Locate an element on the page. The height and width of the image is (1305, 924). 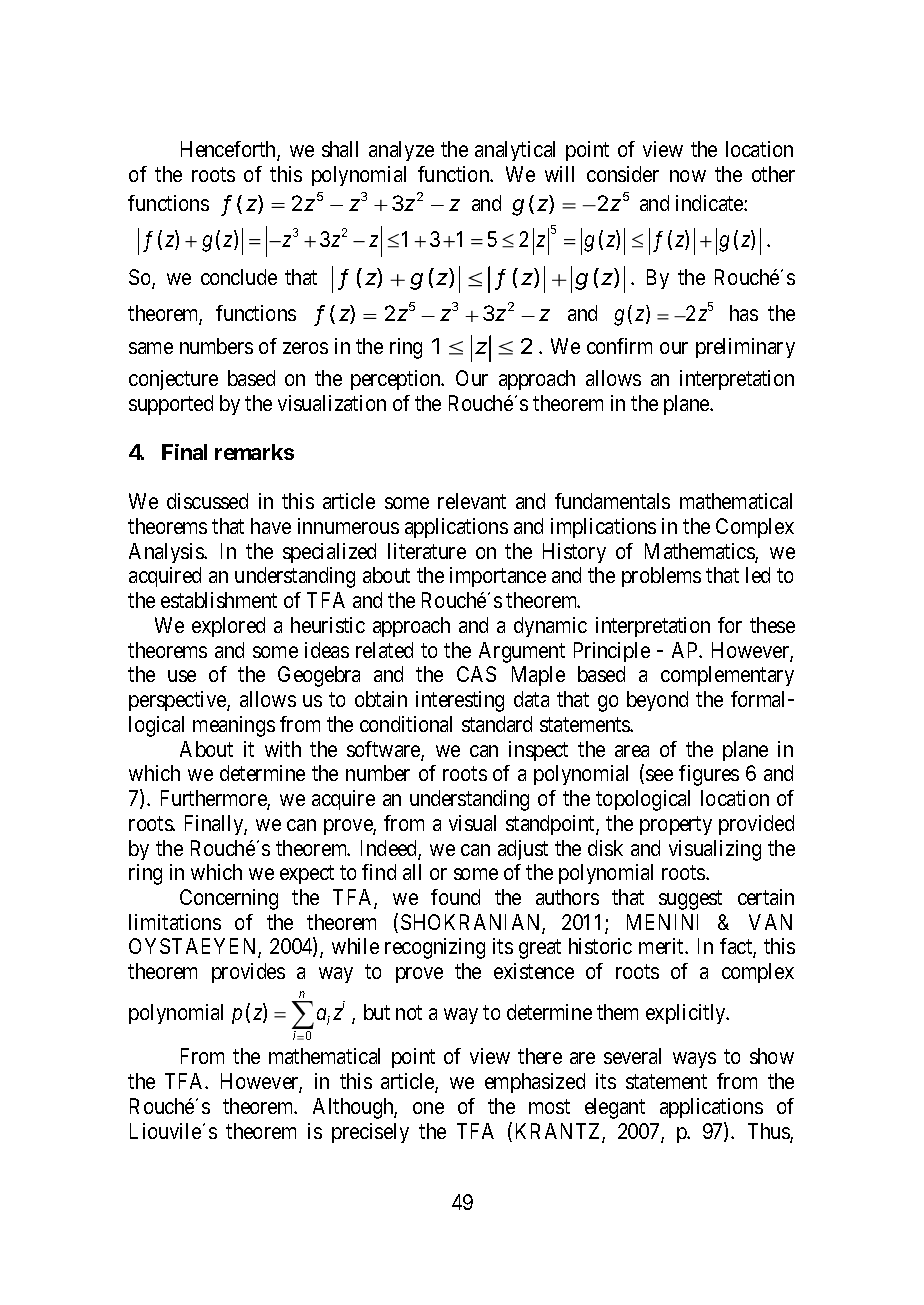
precisely is located at coordinates (370, 1133).
